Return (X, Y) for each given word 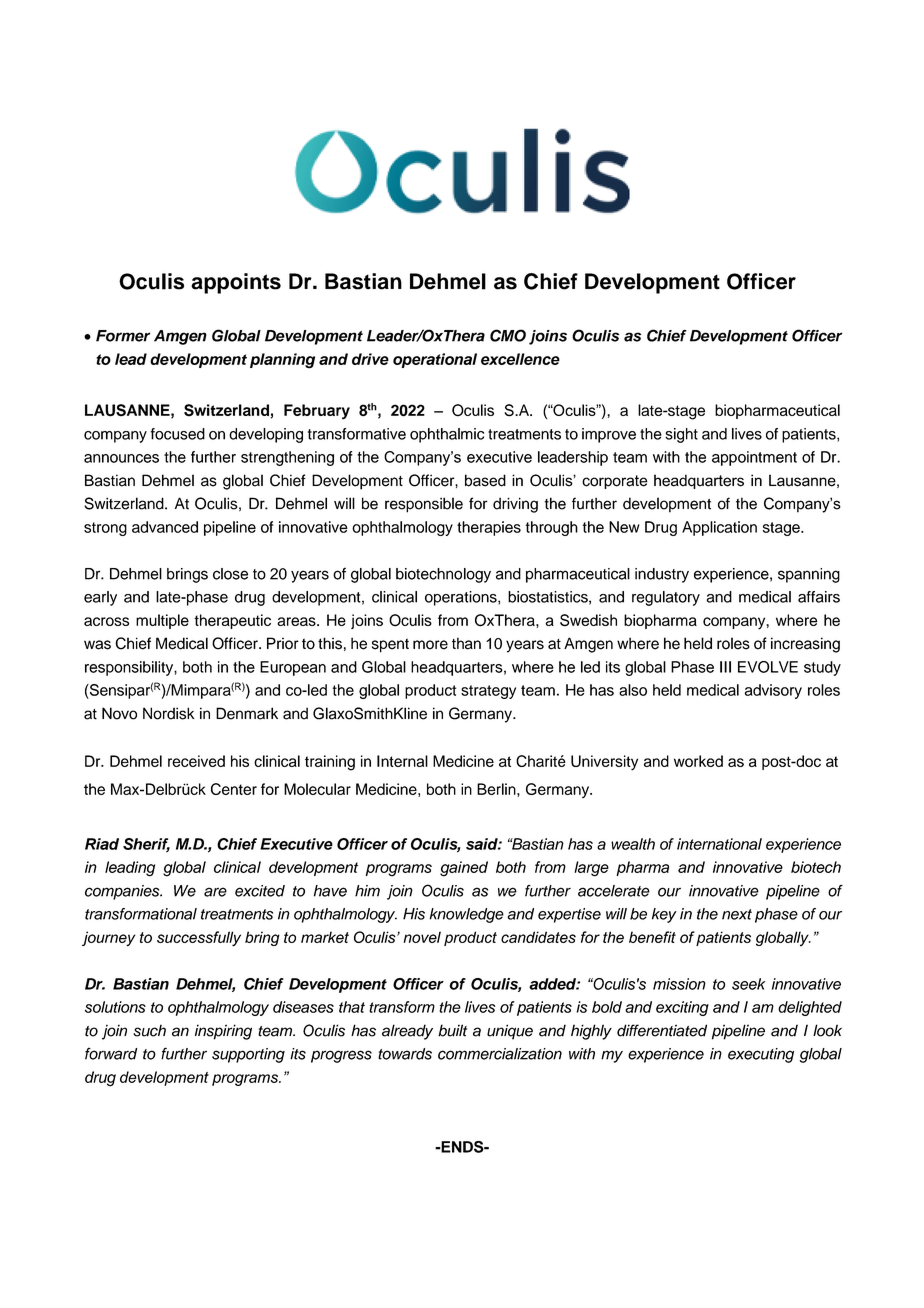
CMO (508, 335)
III (725, 667)
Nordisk (168, 713)
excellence (520, 359)
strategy (488, 692)
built (452, 1030)
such (149, 1031)
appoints (236, 283)
